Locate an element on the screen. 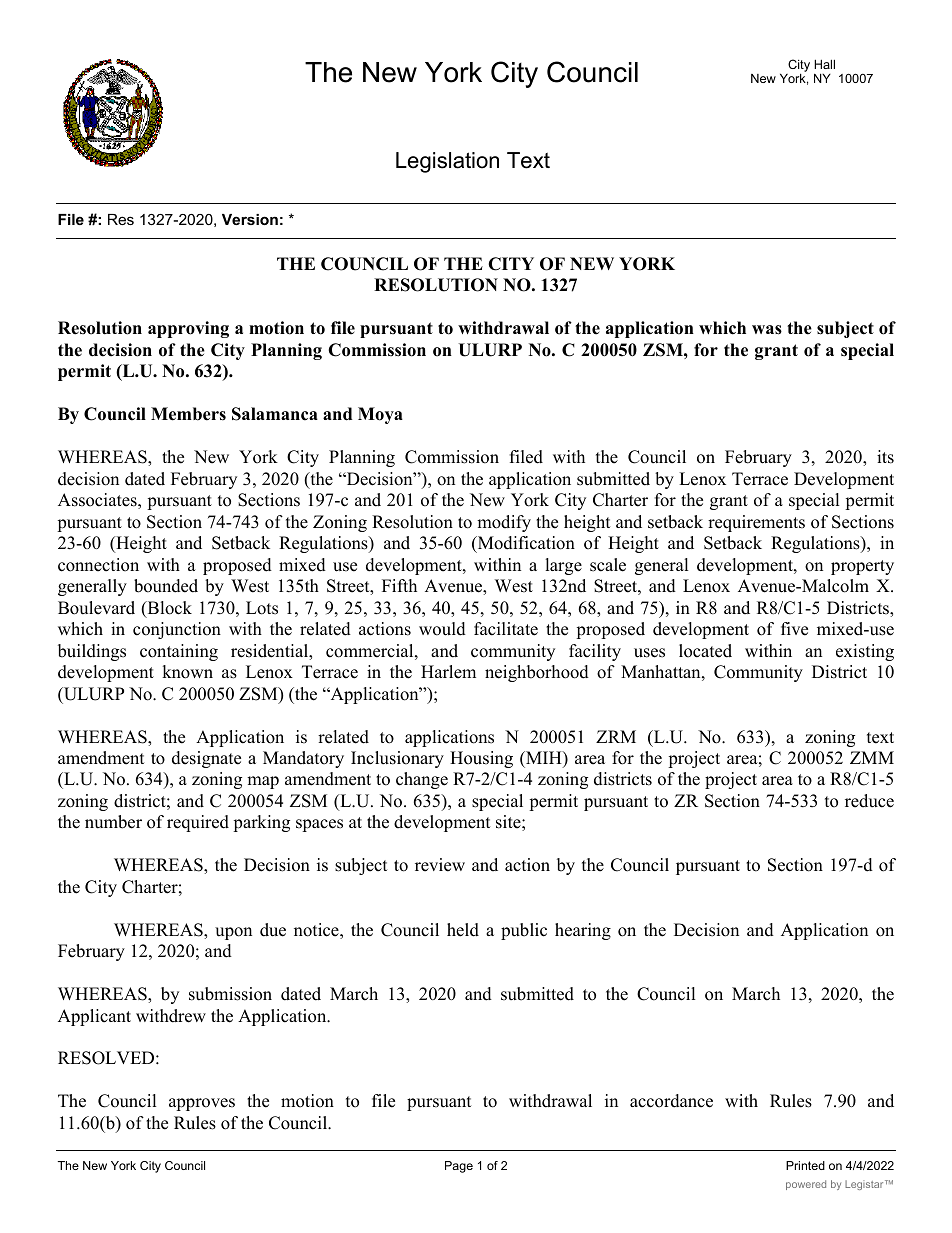 This screenshot has height=1233, width=952. Version is located at coordinates (250, 219).
